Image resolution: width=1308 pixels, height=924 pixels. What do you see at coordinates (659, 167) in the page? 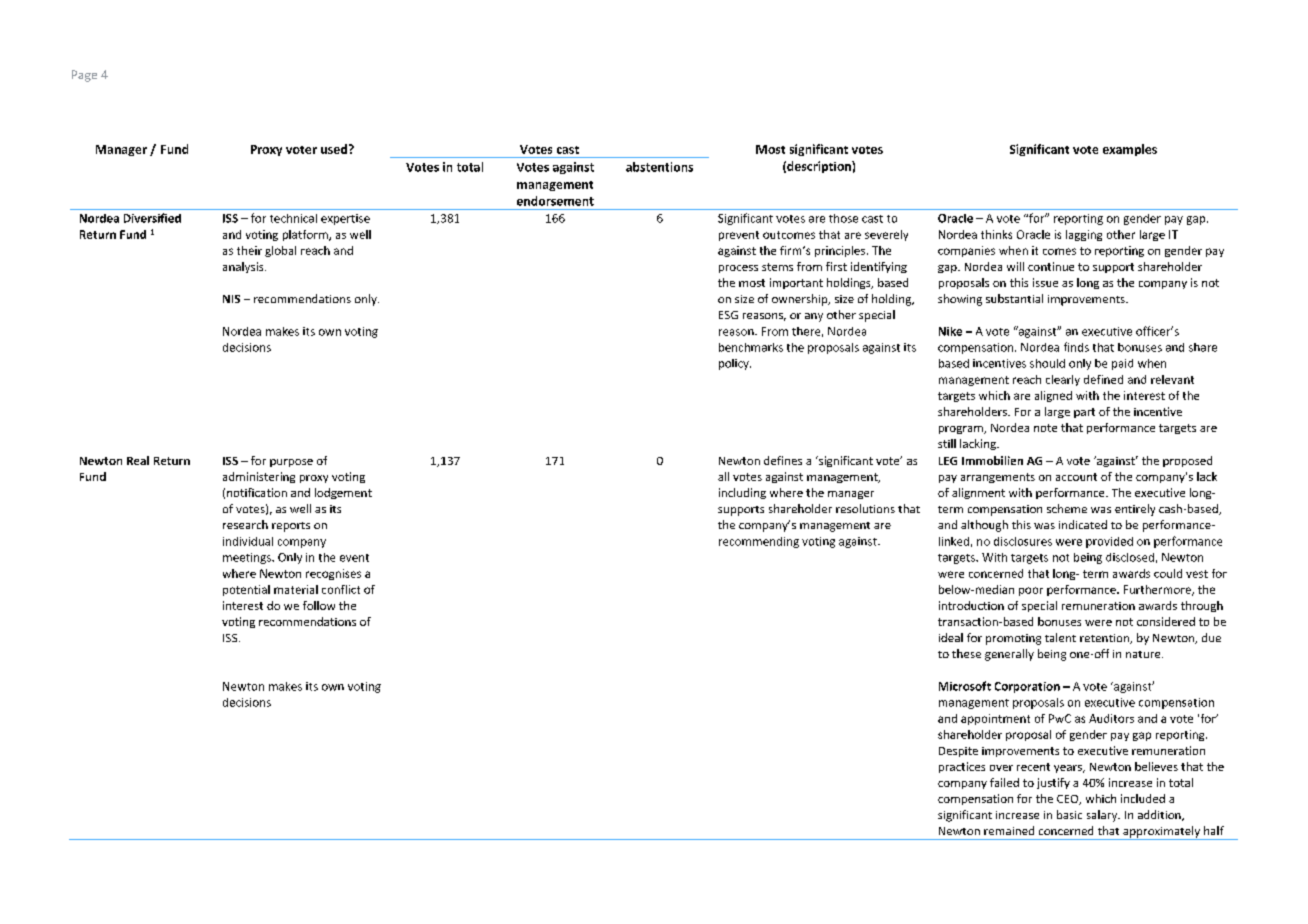
I see `abstentions` at bounding box center [659, 167].
